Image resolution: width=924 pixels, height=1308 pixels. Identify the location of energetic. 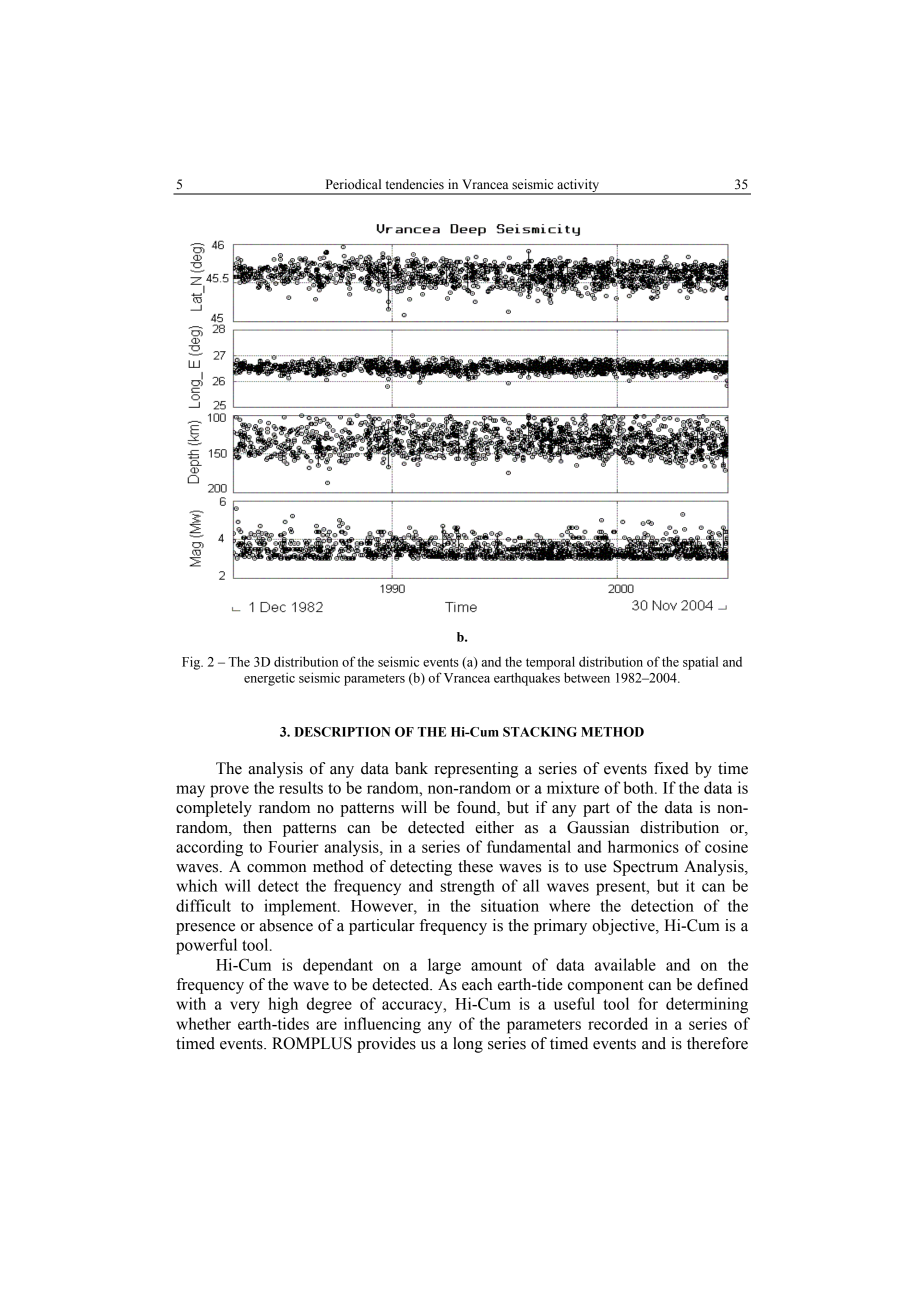
(269, 679).
